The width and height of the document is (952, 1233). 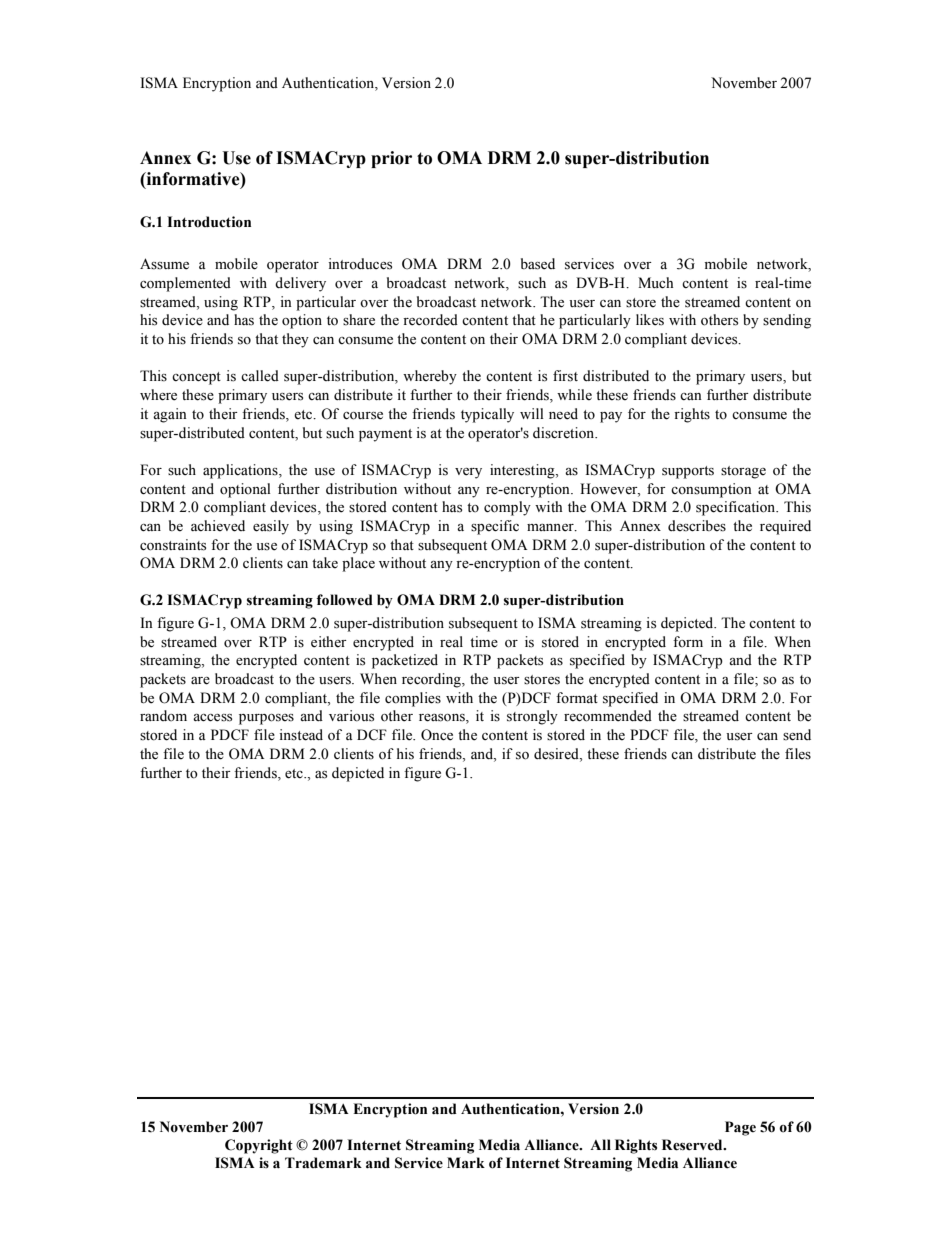 I want to click on instead, so click(x=301, y=735).
